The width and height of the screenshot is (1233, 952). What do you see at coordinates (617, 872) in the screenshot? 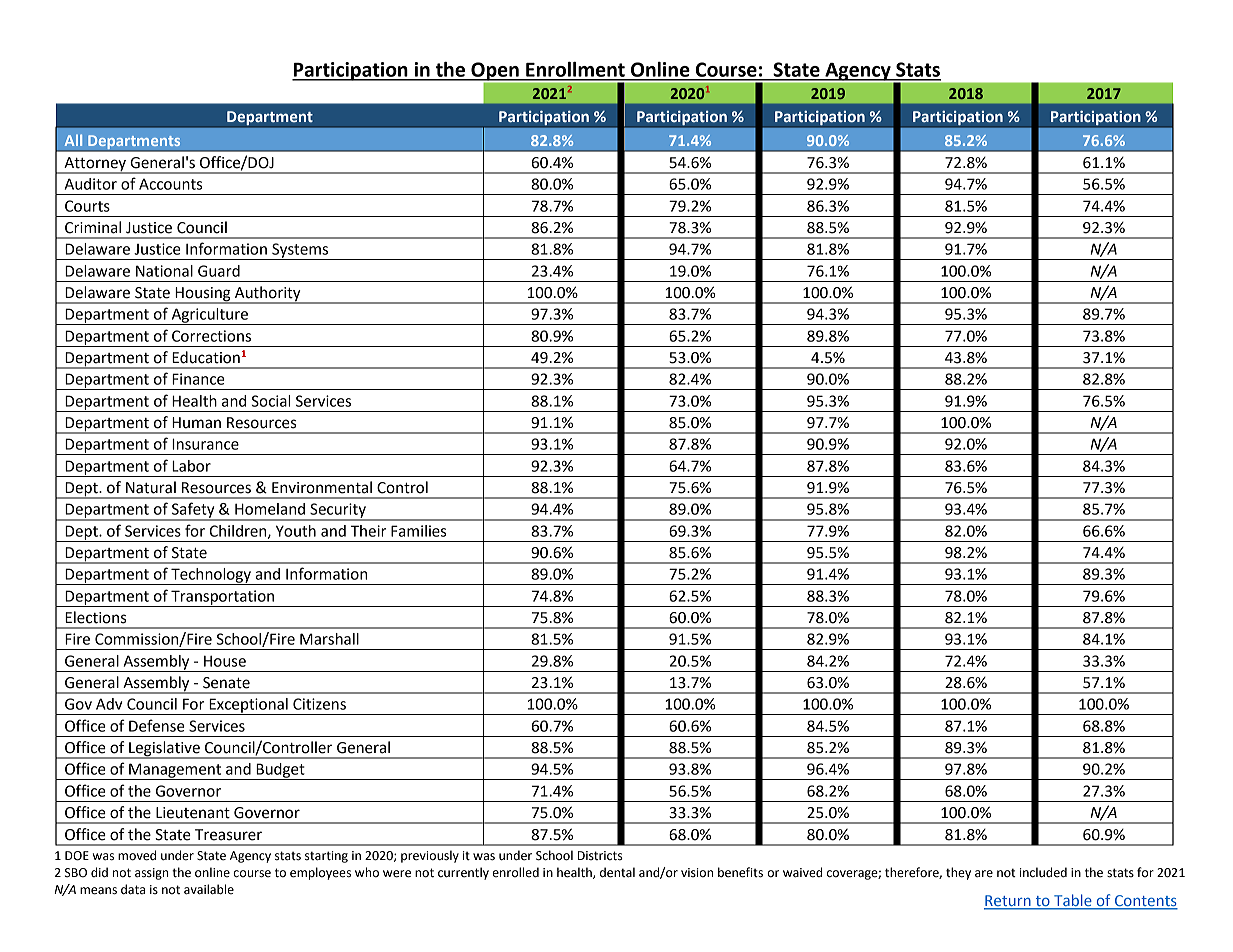
I see `dental` at bounding box center [617, 872].
